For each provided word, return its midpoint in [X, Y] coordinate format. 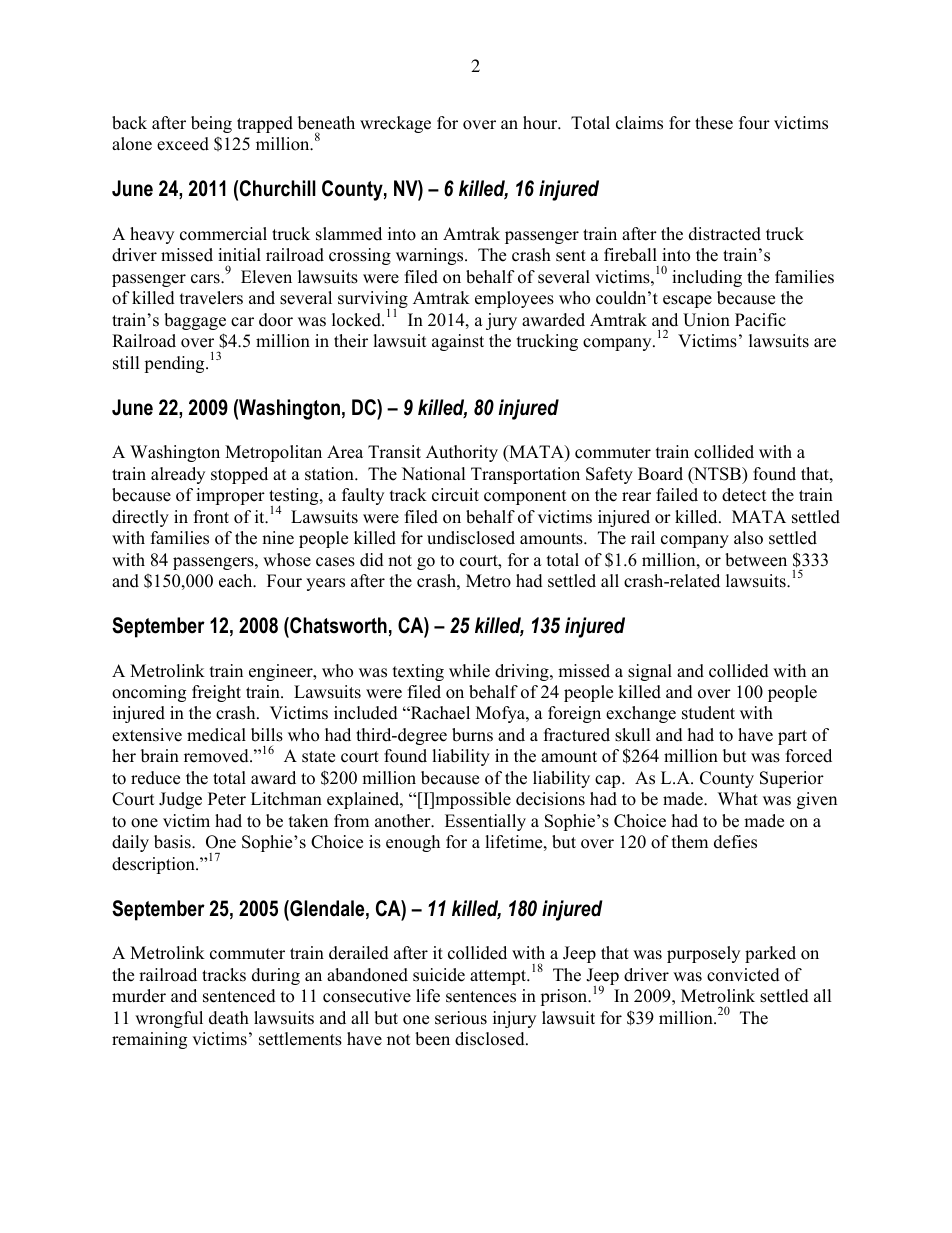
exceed [183, 144]
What [738, 798]
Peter [227, 799]
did [372, 560]
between [756, 560]
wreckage [395, 124]
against [458, 342]
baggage [195, 321]
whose [287, 560]
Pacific [760, 320]
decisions [550, 799]
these [714, 123]
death [229, 1018]
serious [461, 1018]
